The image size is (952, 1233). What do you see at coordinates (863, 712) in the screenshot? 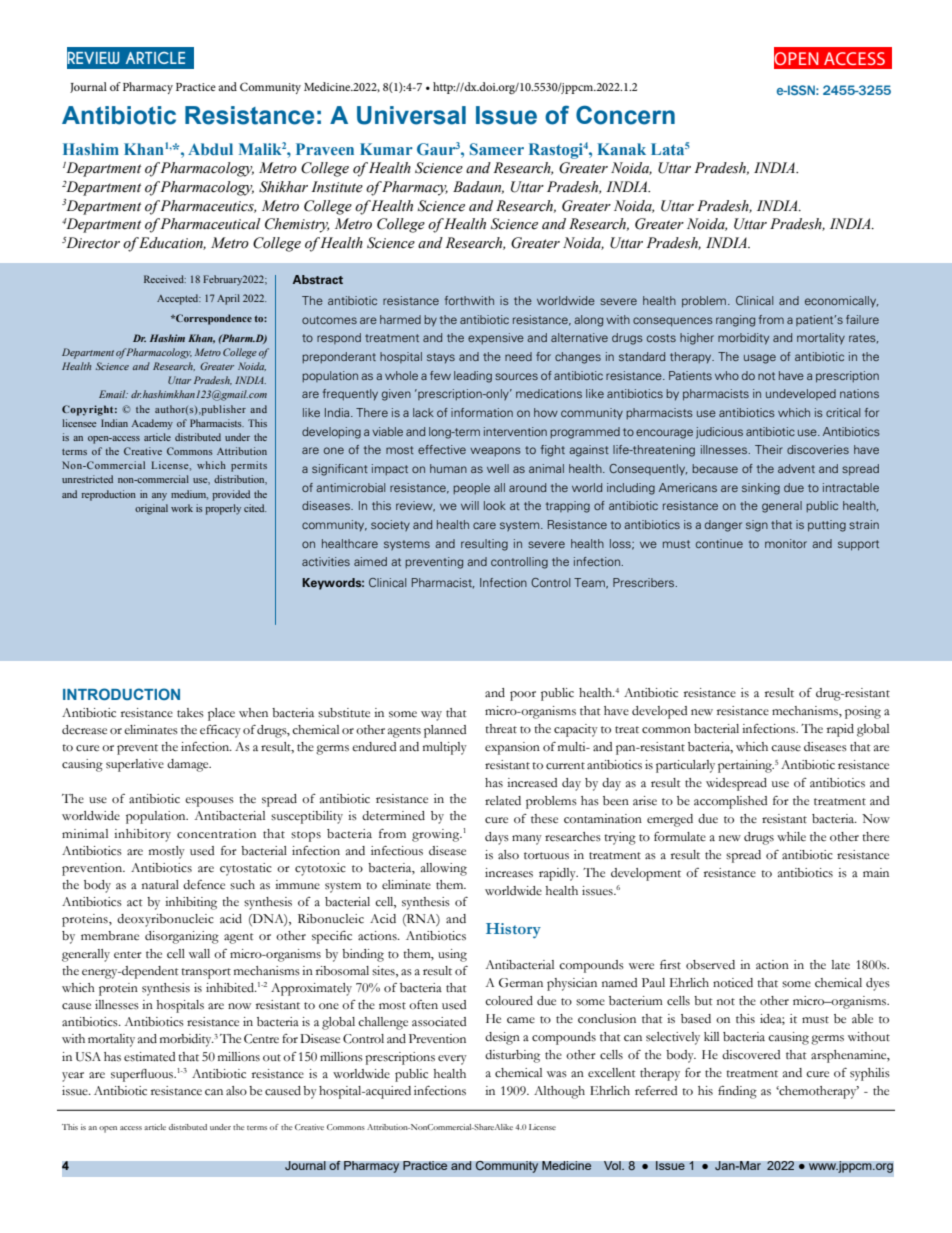
I see `posing` at bounding box center [863, 712].
